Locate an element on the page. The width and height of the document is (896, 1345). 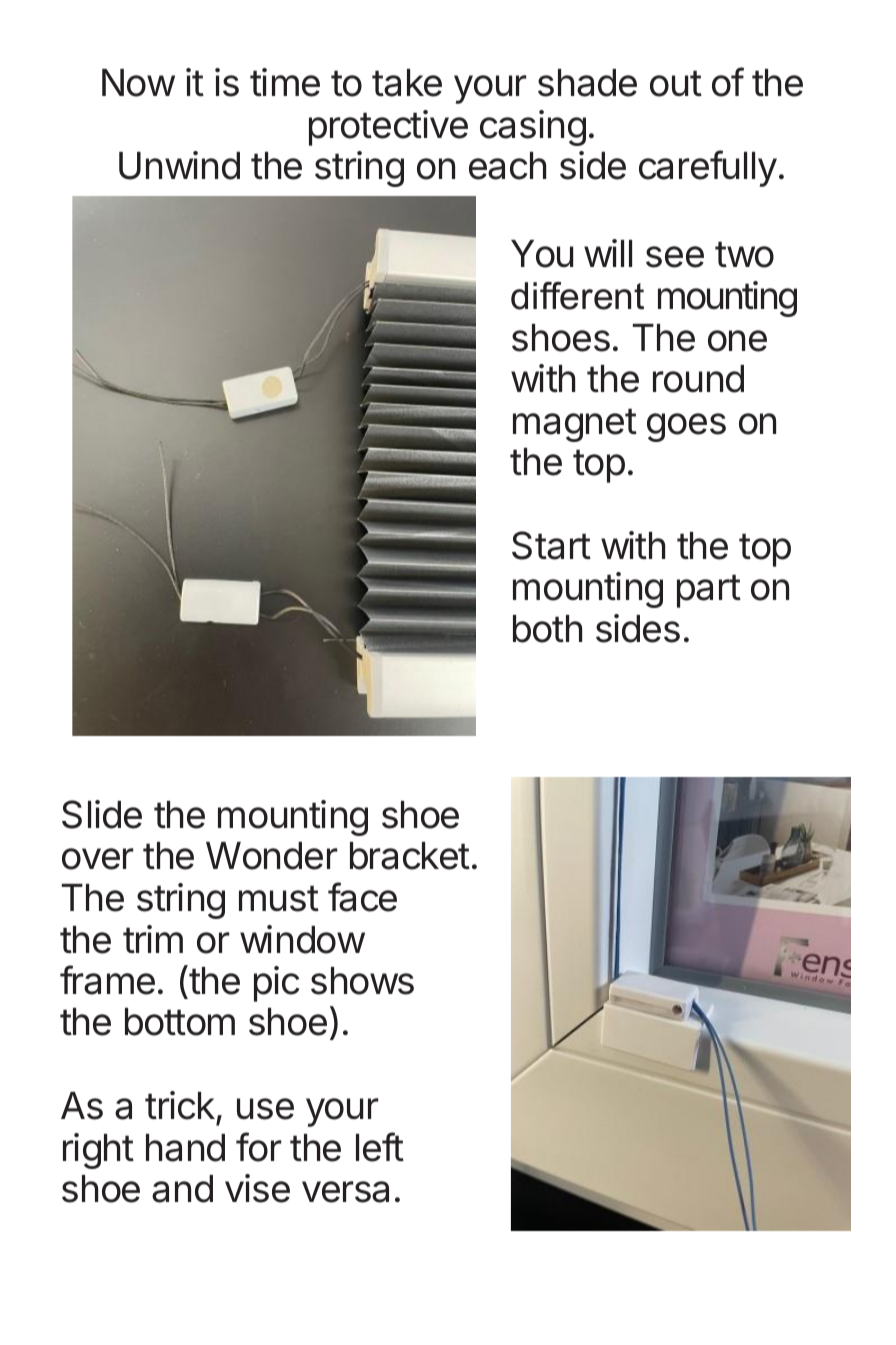
protective is located at coordinates (388, 128).
